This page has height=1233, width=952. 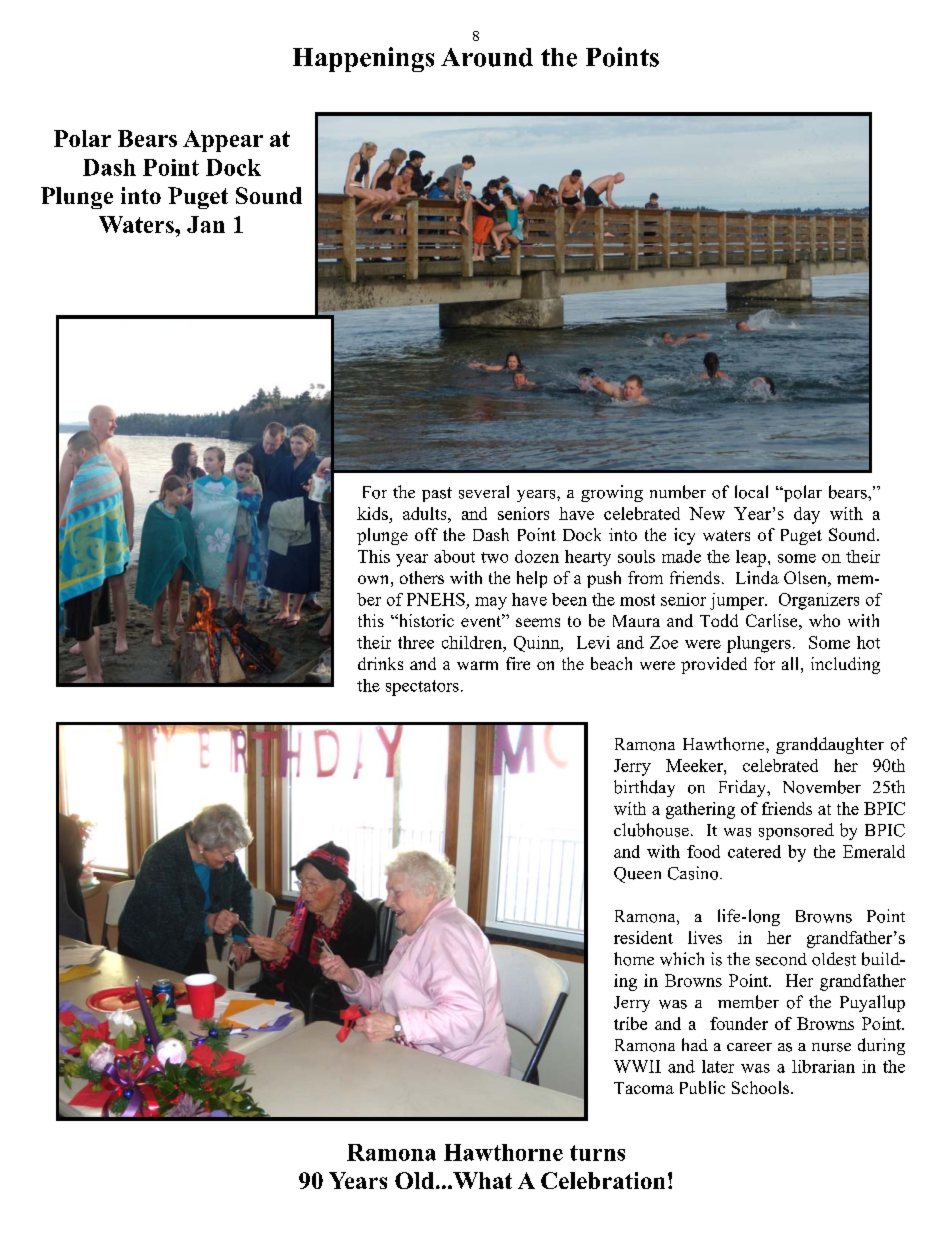 I want to click on turns, so click(x=597, y=1153).
